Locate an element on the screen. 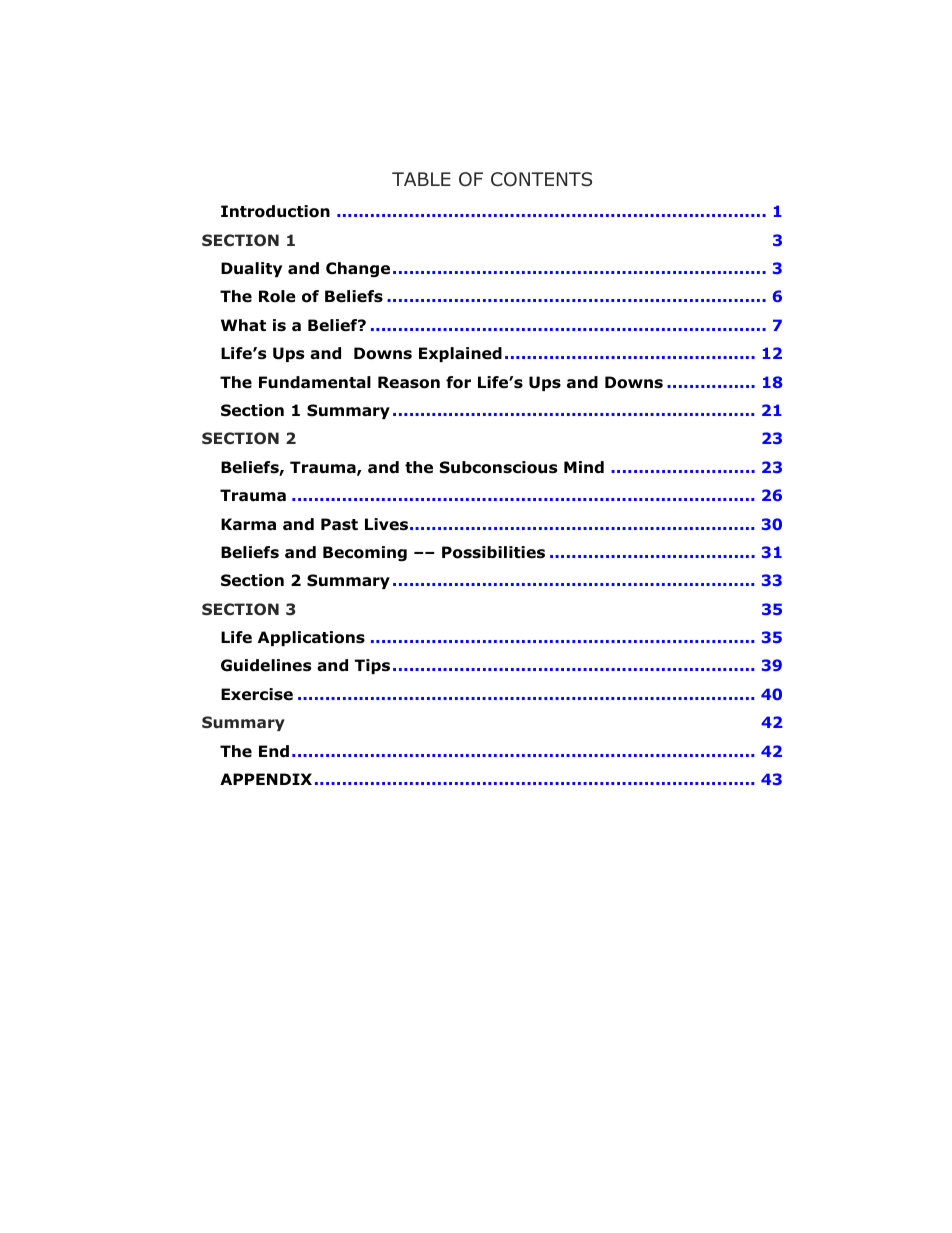 This screenshot has width=952, height=1233. Becoming is located at coordinates (365, 554).
